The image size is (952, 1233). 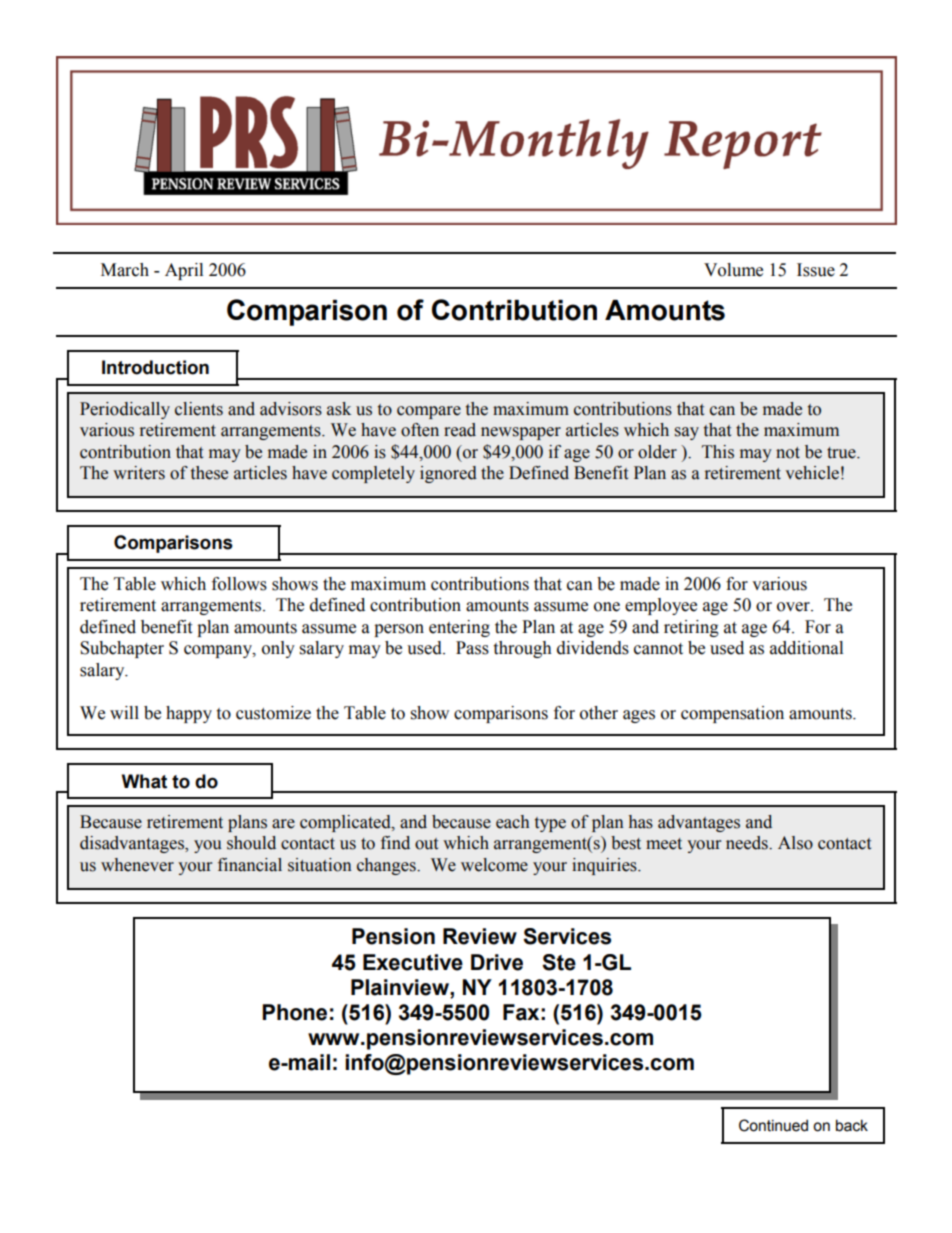 What do you see at coordinates (513, 822) in the screenshot?
I see `each` at bounding box center [513, 822].
